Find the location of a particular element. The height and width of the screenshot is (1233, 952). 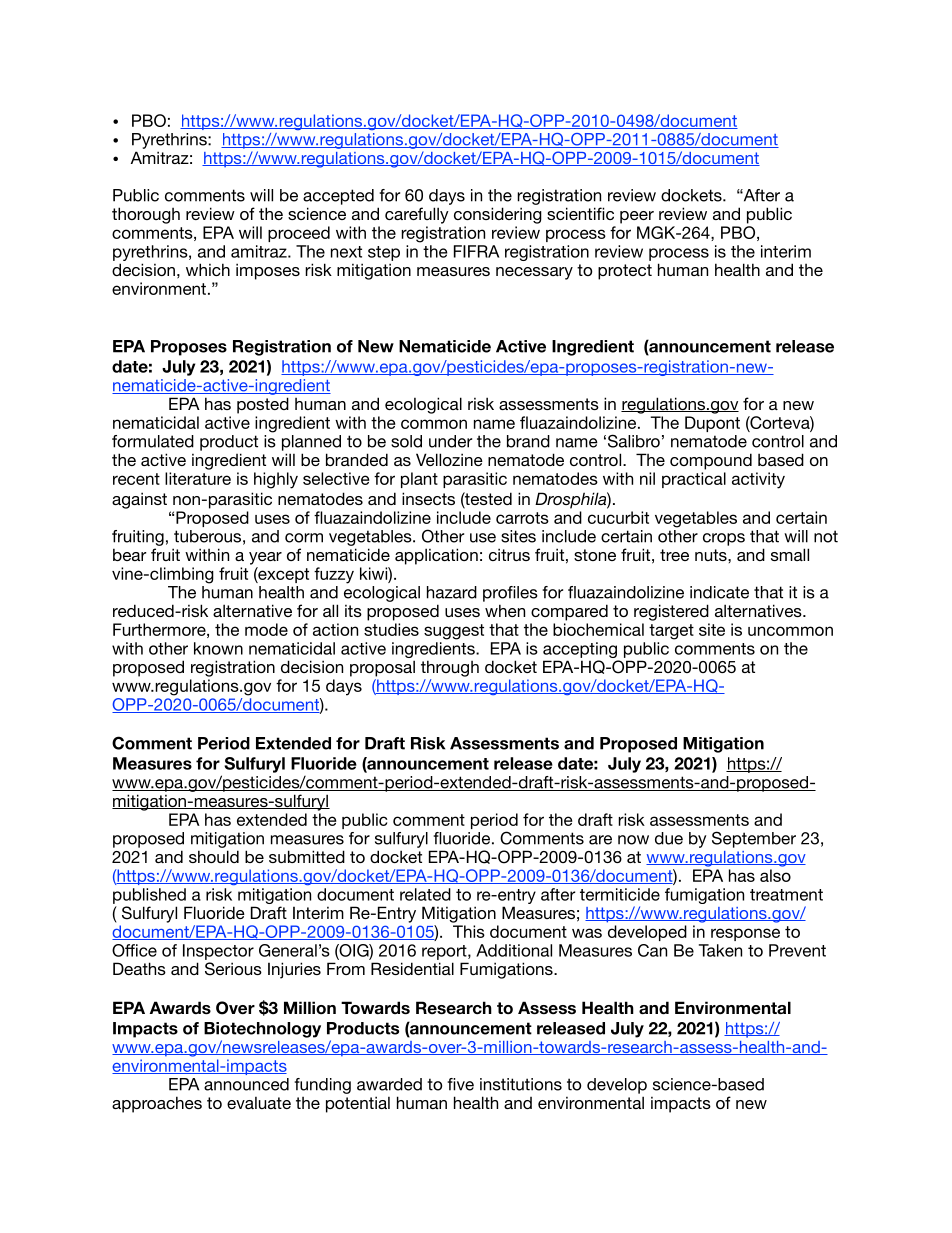

Taken is located at coordinates (720, 950).
